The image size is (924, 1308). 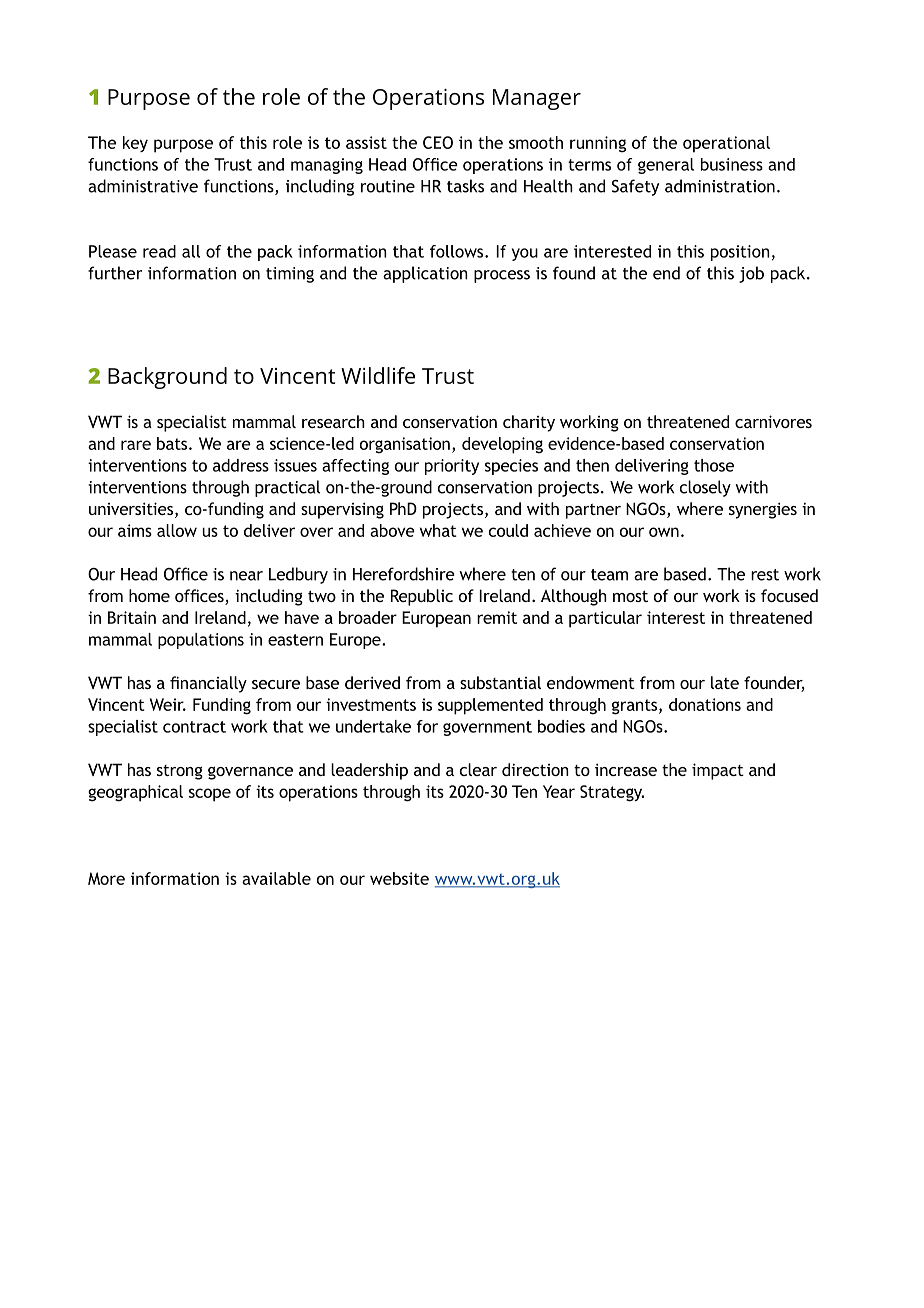 I want to click on website, so click(x=399, y=878).
